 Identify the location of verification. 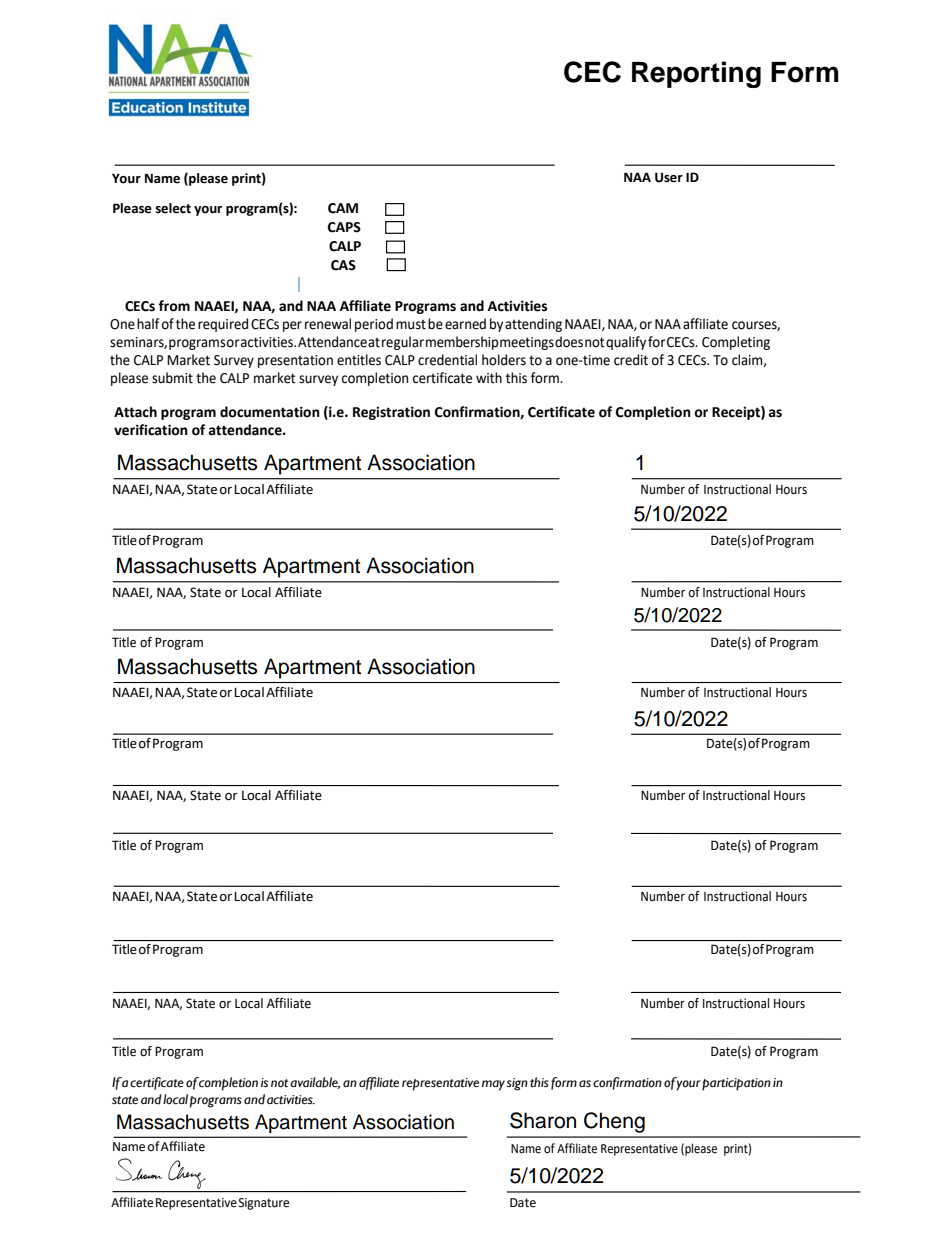
(151, 430).
